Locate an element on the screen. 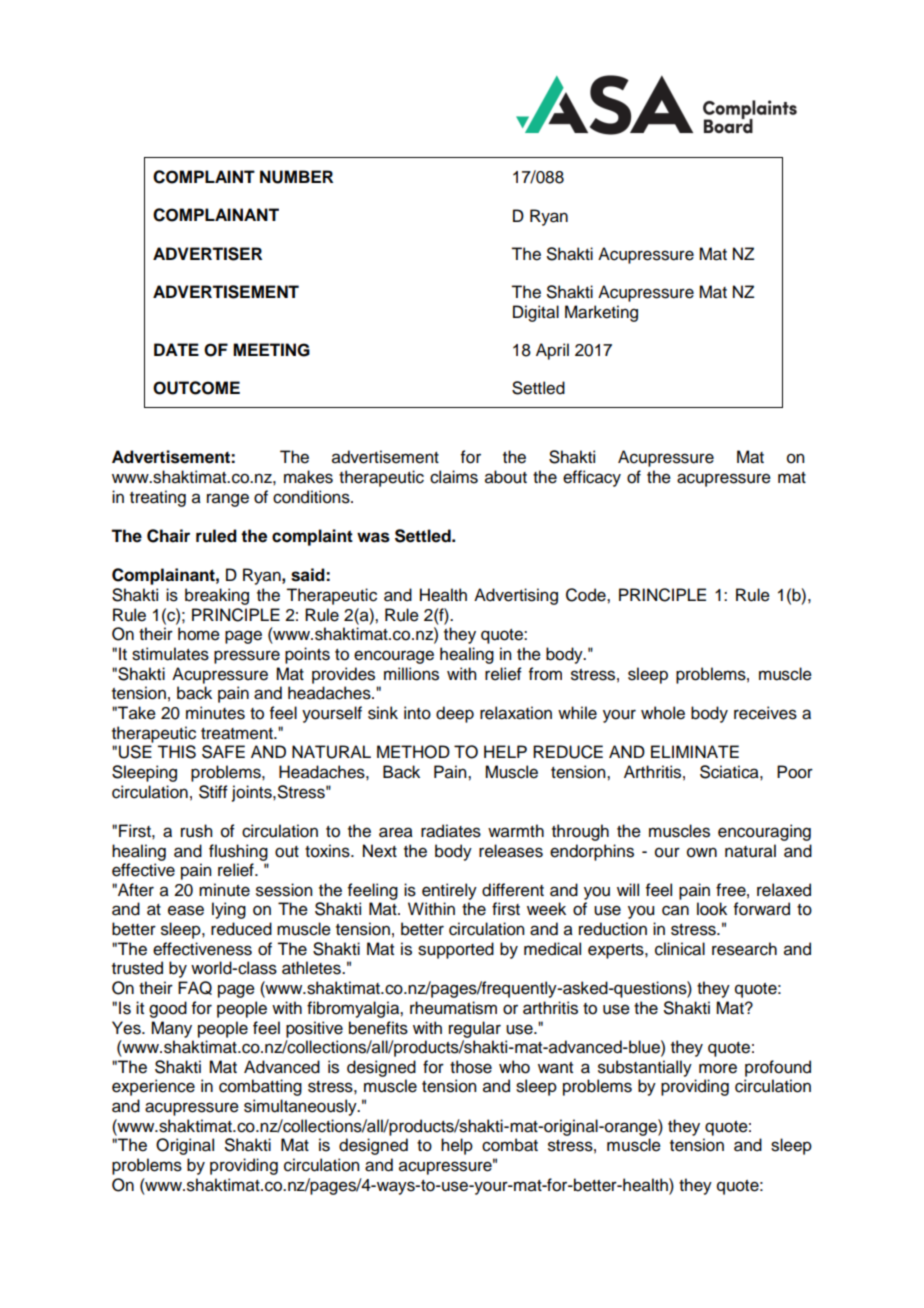  ADVERTISER is located at coordinates (207, 254).
